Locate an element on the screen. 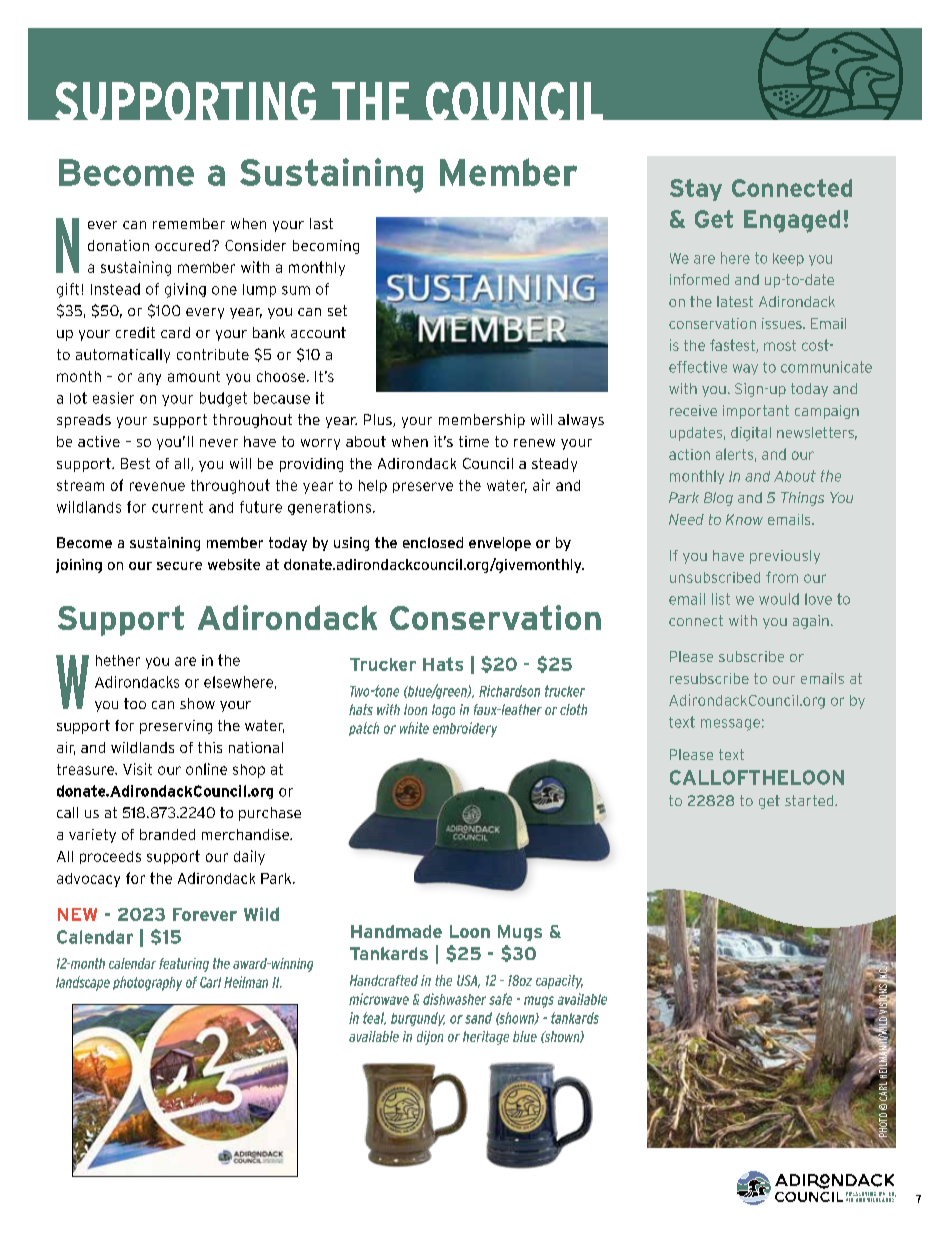 Image resolution: width=952 pixels, height=1233 pixels. list is located at coordinates (721, 599).
